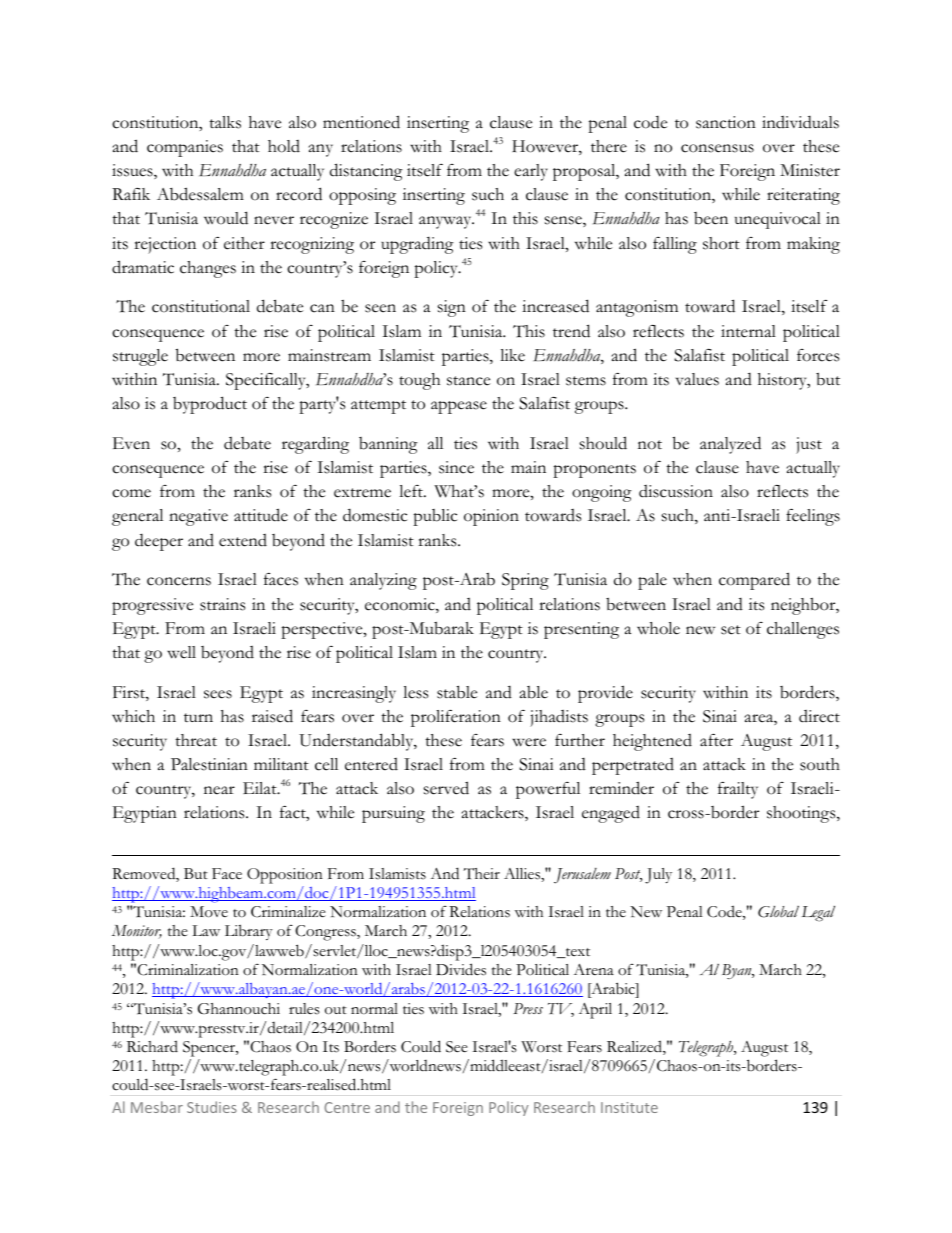 The image size is (952, 1233). What do you see at coordinates (446, 788) in the image?
I see `served` at bounding box center [446, 788].
